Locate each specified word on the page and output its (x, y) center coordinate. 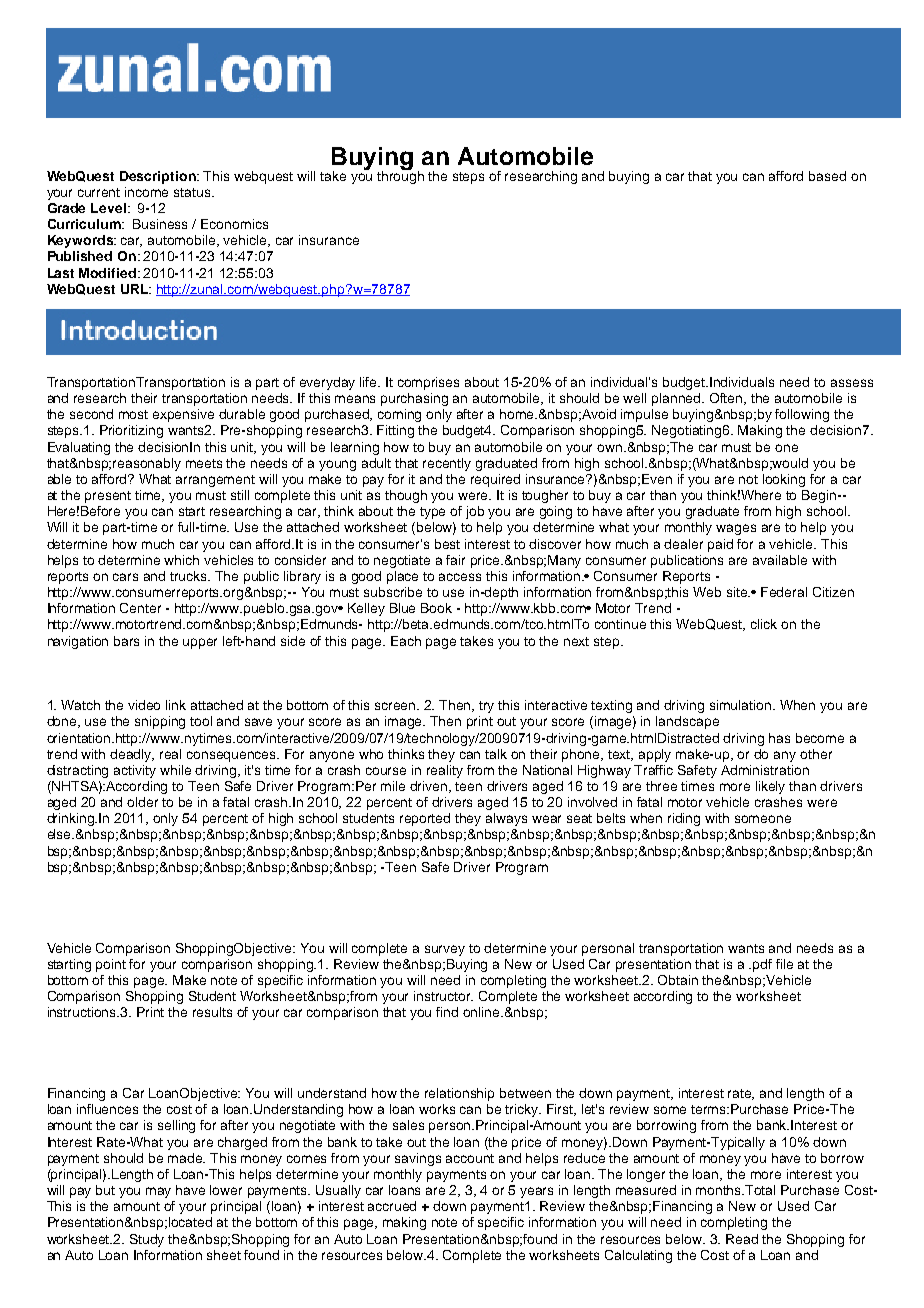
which (181, 560)
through (400, 176)
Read (742, 1239)
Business (160, 224)
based (827, 176)
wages (736, 529)
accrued (392, 1206)
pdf (762, 965)
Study (147, 1240)
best (447, 544)
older (142, 802)
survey (445, 950)
